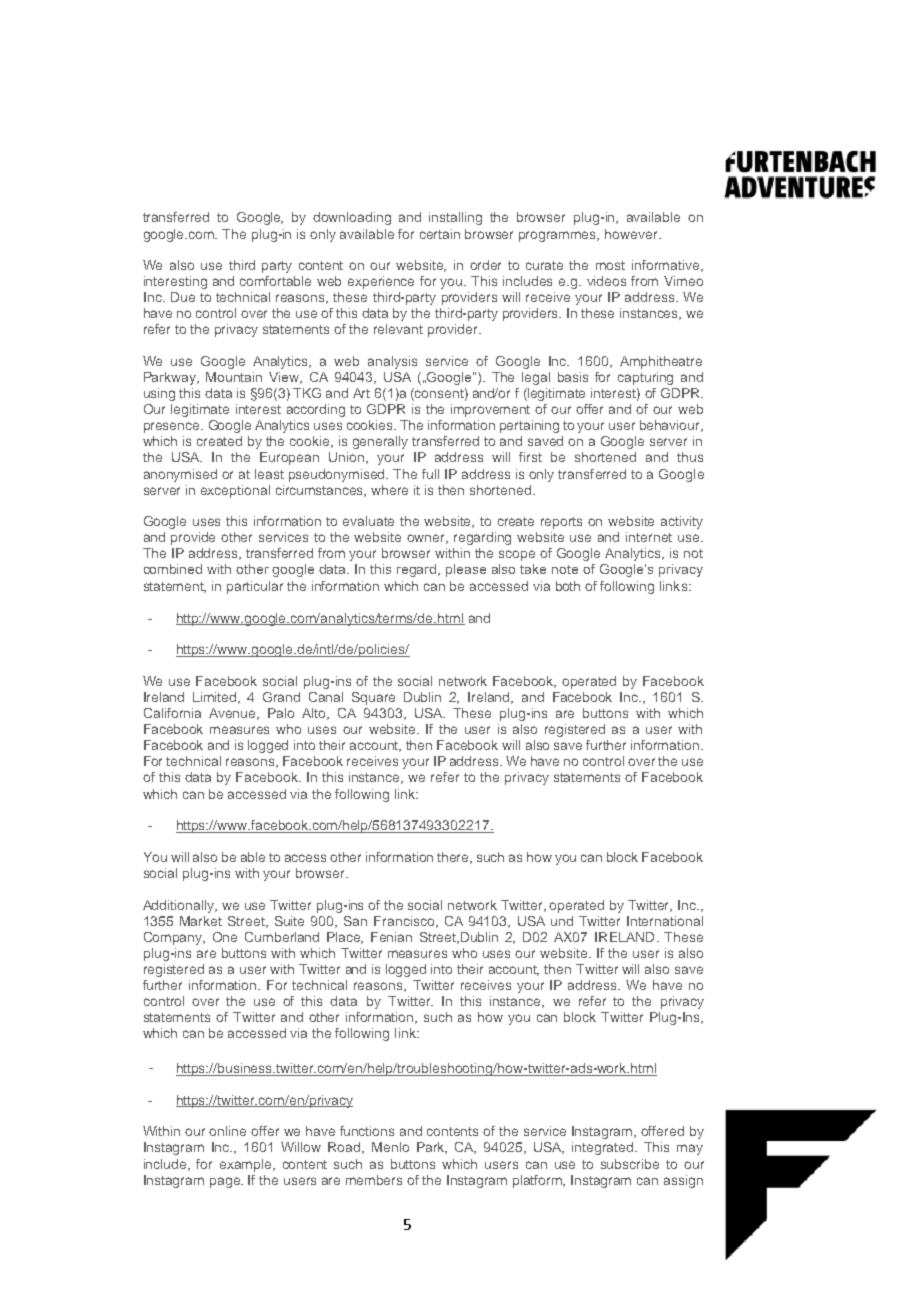 The image size is (924, 1308). What do you see at coordinates (216, 698) in the page?
I see `Limited` at bounding box center [216, 698].
